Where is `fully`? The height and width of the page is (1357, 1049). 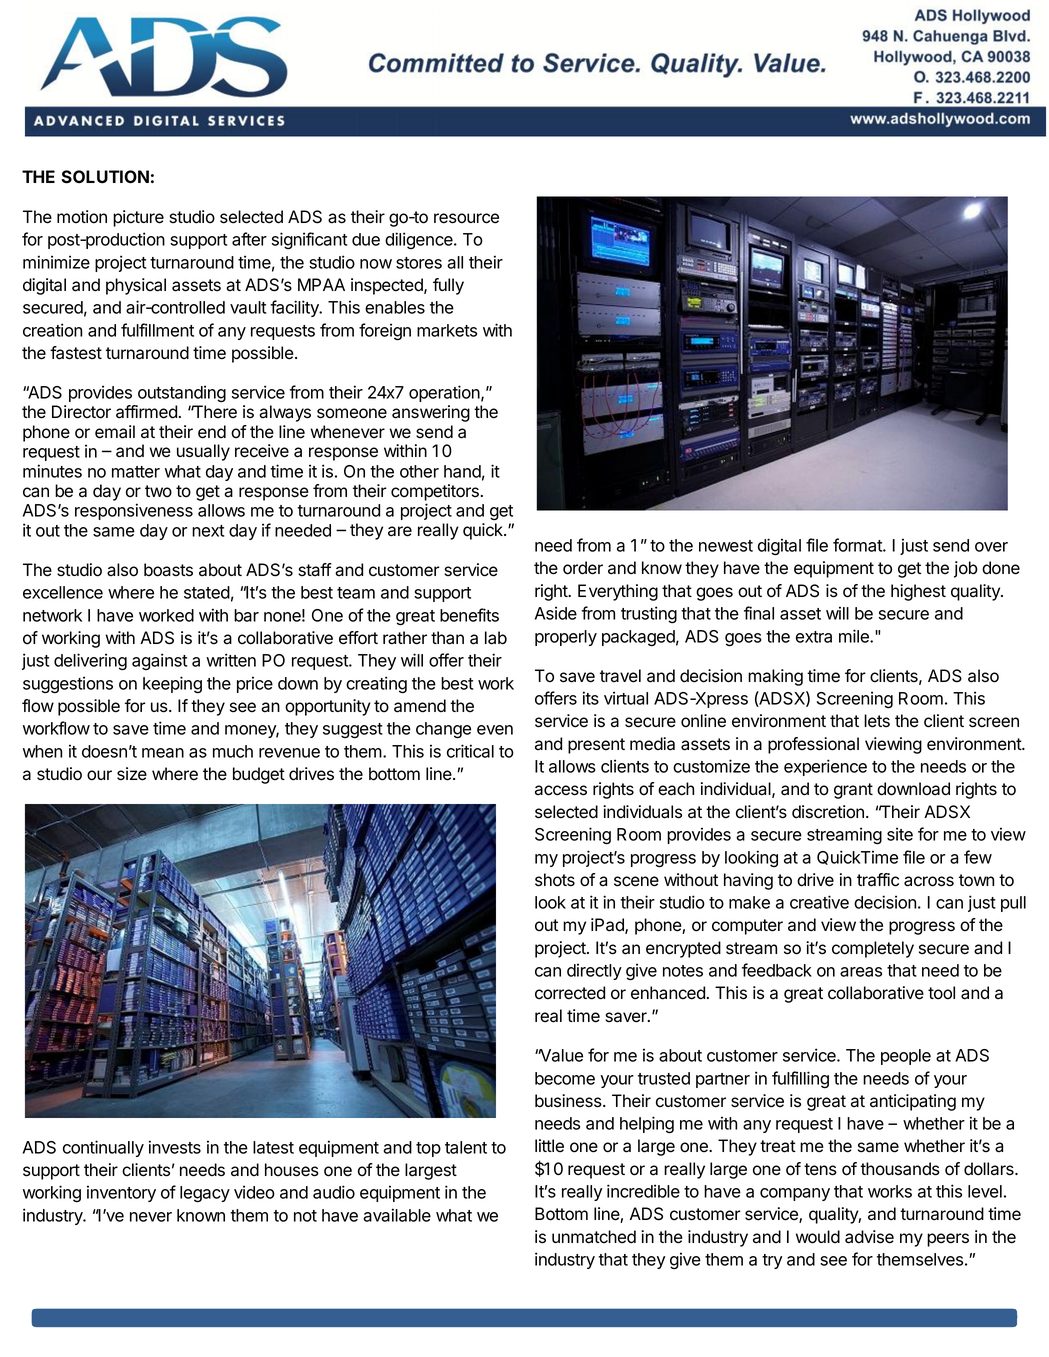
fully is located at coordinates (448, 286).
